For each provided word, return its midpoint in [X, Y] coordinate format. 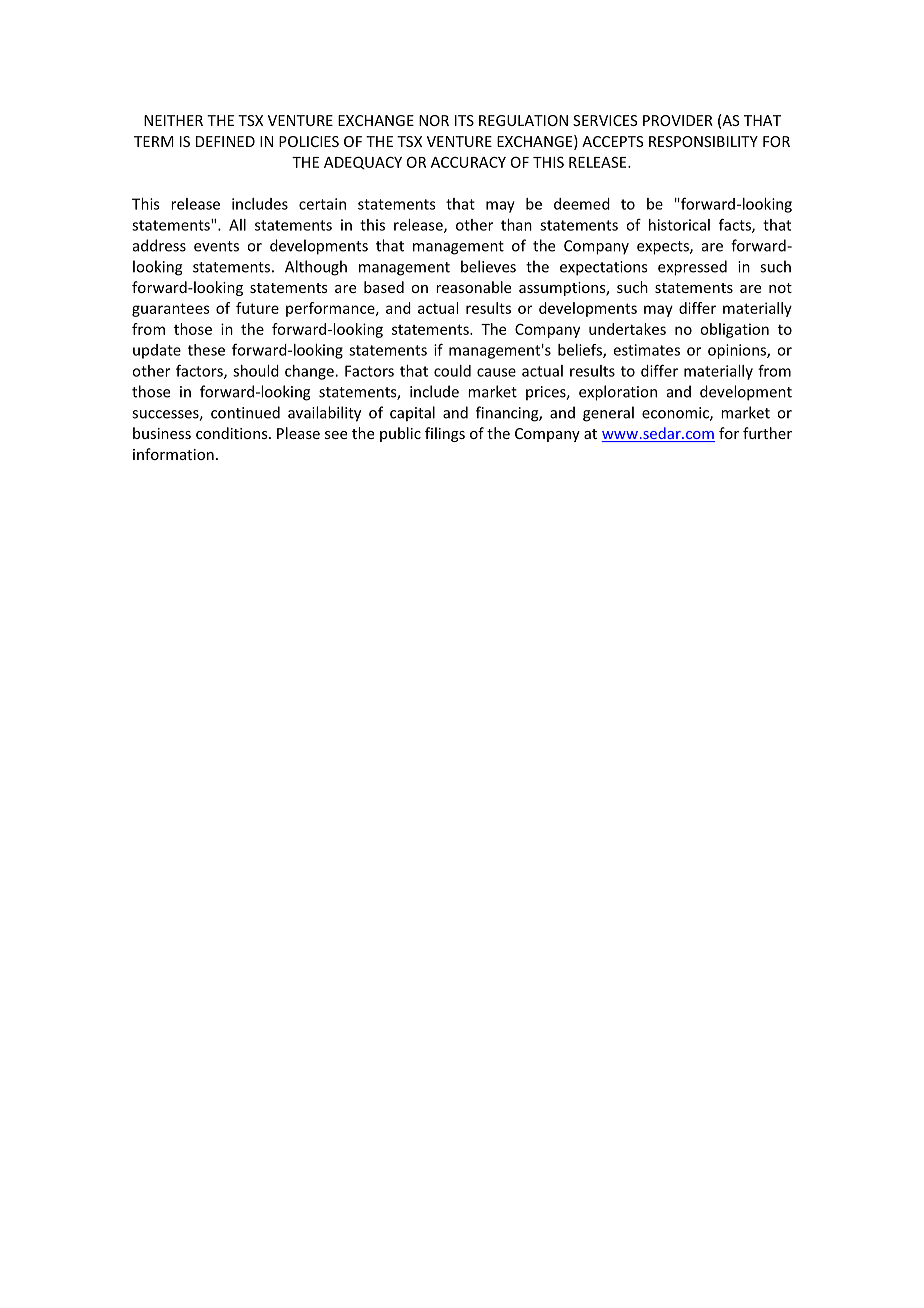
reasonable [473, 287]
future [257, 308]
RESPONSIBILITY [703, 141]
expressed [692, 268]
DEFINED [225, 141]
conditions [233, 433]
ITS [464, 120]
